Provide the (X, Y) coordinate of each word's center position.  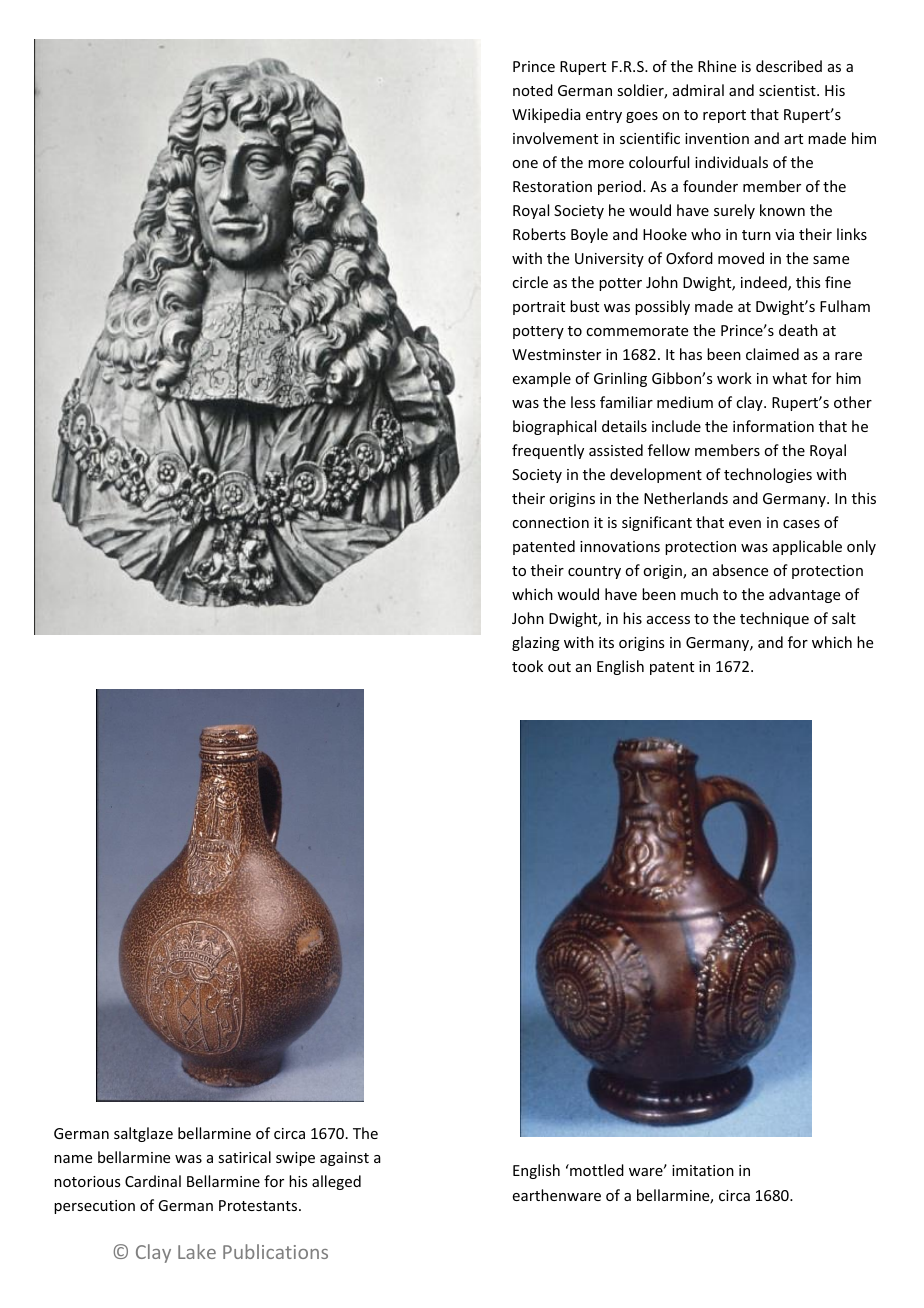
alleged (336, 1182)
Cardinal (153, 1181)
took (527, 666)
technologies (768, 475)
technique (774, 619)
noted (533, 90)
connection (550, 522)
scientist (788, 90)
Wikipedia (546, 115)
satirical (244, 1157)
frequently (548, 451)
